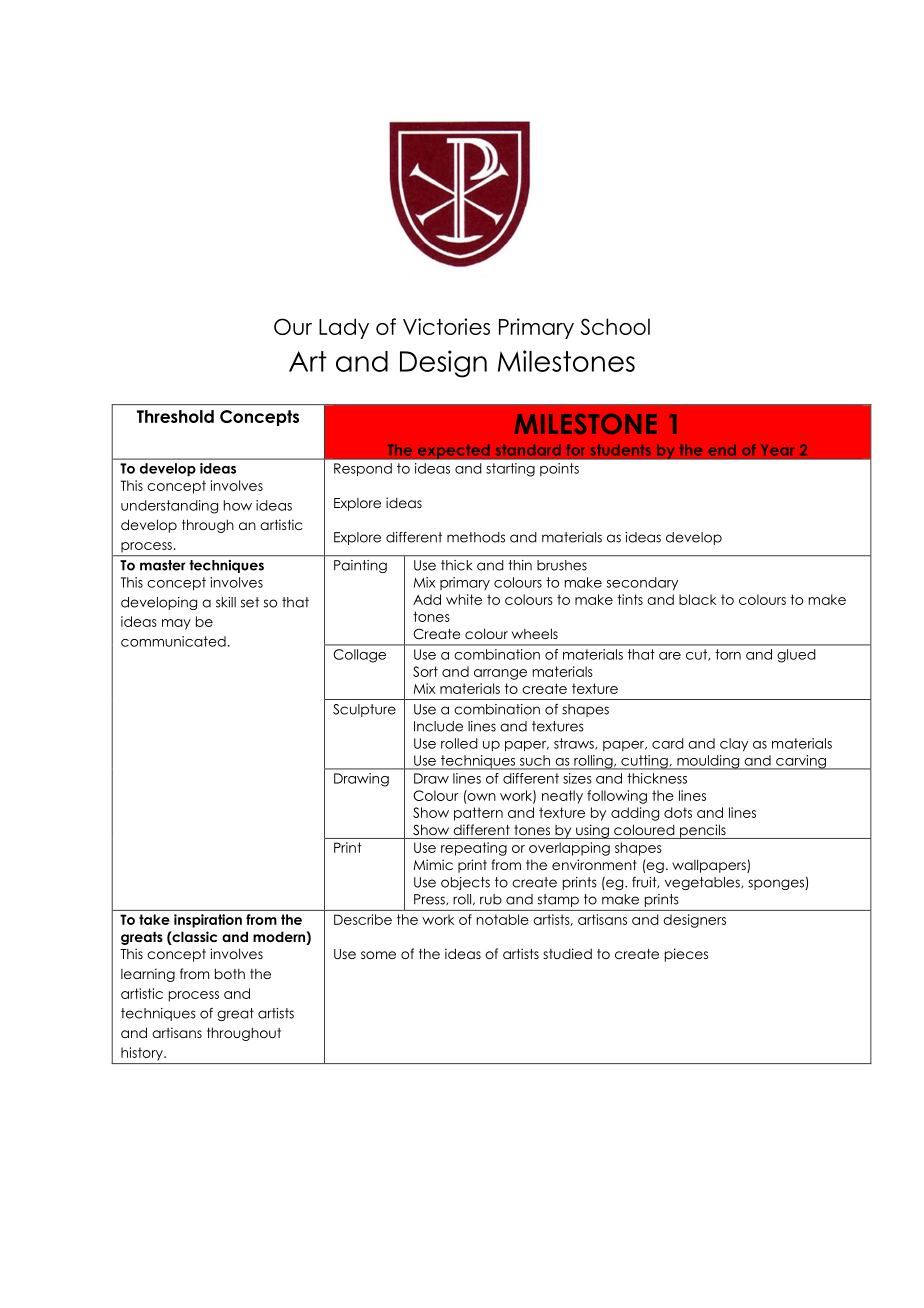 The height and width of the screenshot is (1308, 924). What do you see at coordinates (615, 326) in the screenshot?
I see `School` at bounding box center [615, 326].
